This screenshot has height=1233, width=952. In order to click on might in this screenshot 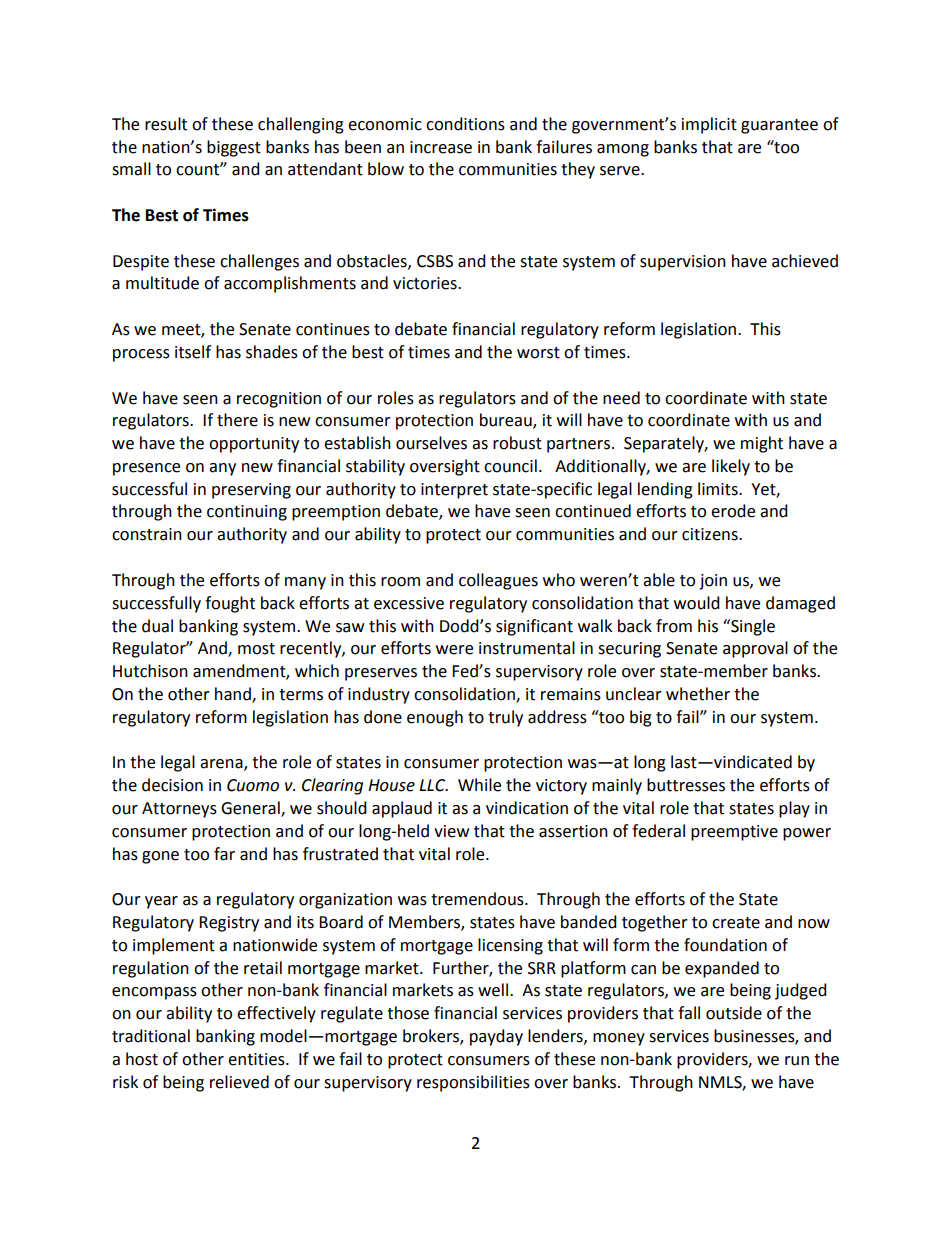, I will do `click(762, 444)`.
